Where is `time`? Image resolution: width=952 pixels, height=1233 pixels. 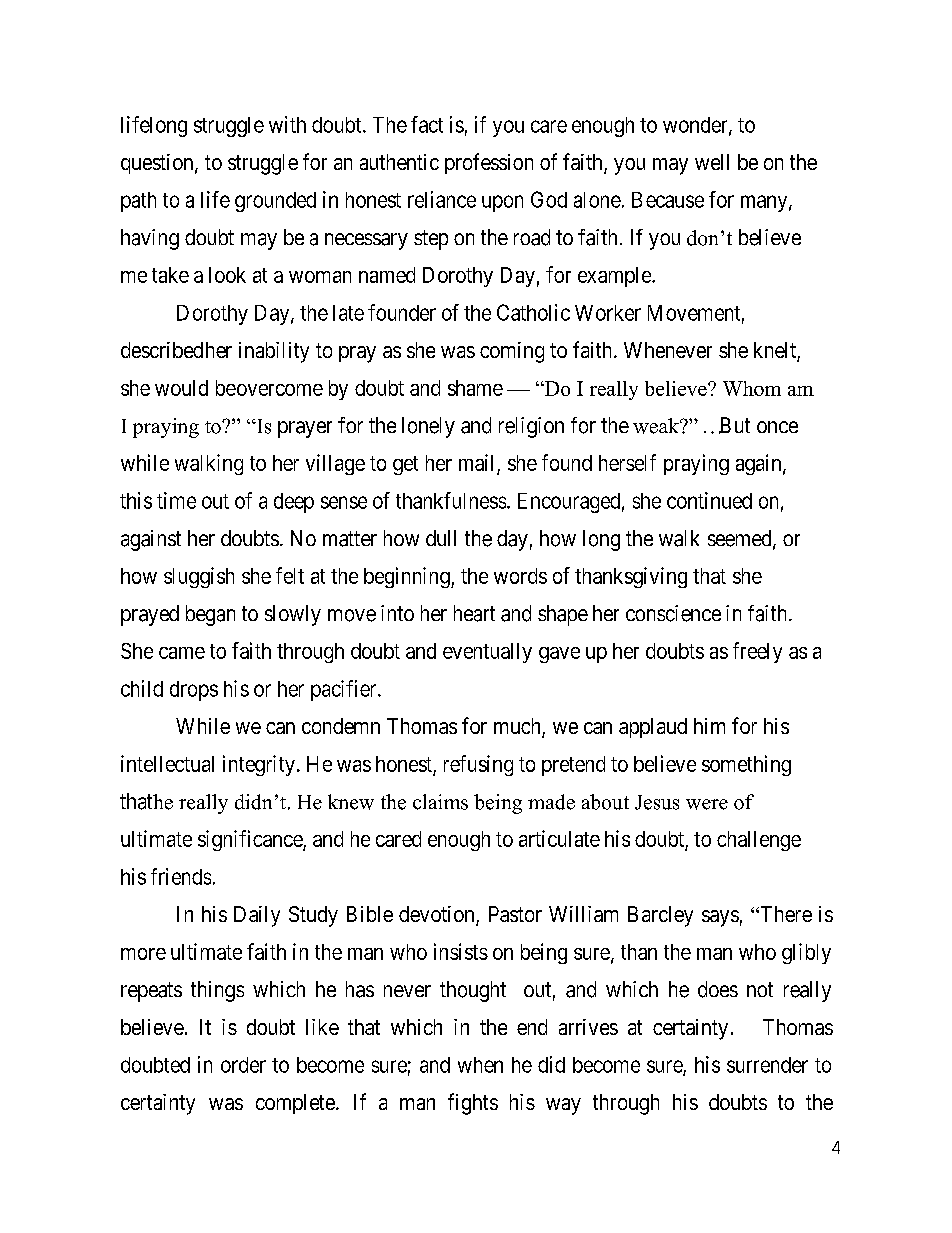
time is located at coordinates (176, 500).
